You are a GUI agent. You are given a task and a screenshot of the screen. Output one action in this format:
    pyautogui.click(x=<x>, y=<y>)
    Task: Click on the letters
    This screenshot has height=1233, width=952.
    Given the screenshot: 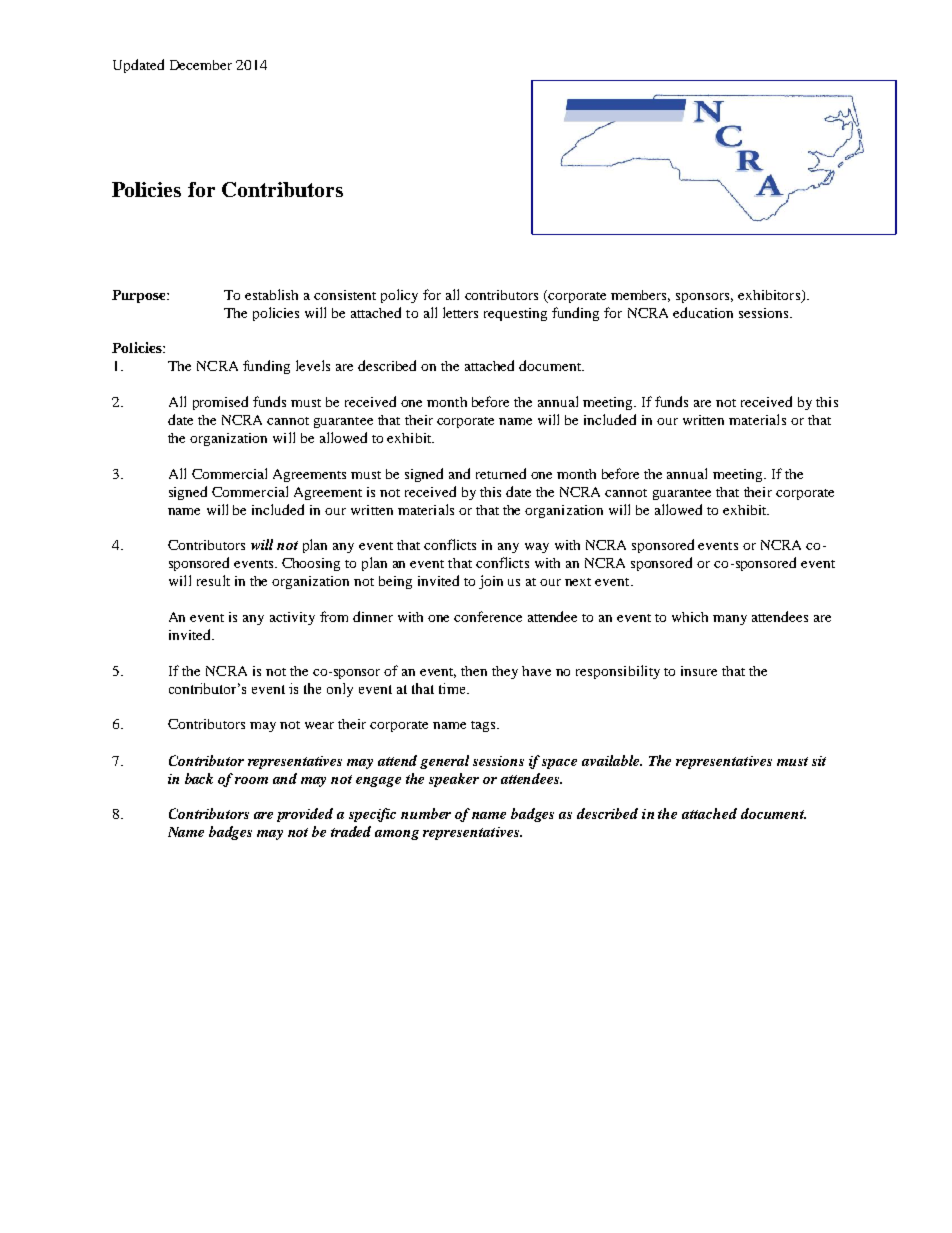 What is the action you would take?
    pyautogui.click(x=460, y=312)
